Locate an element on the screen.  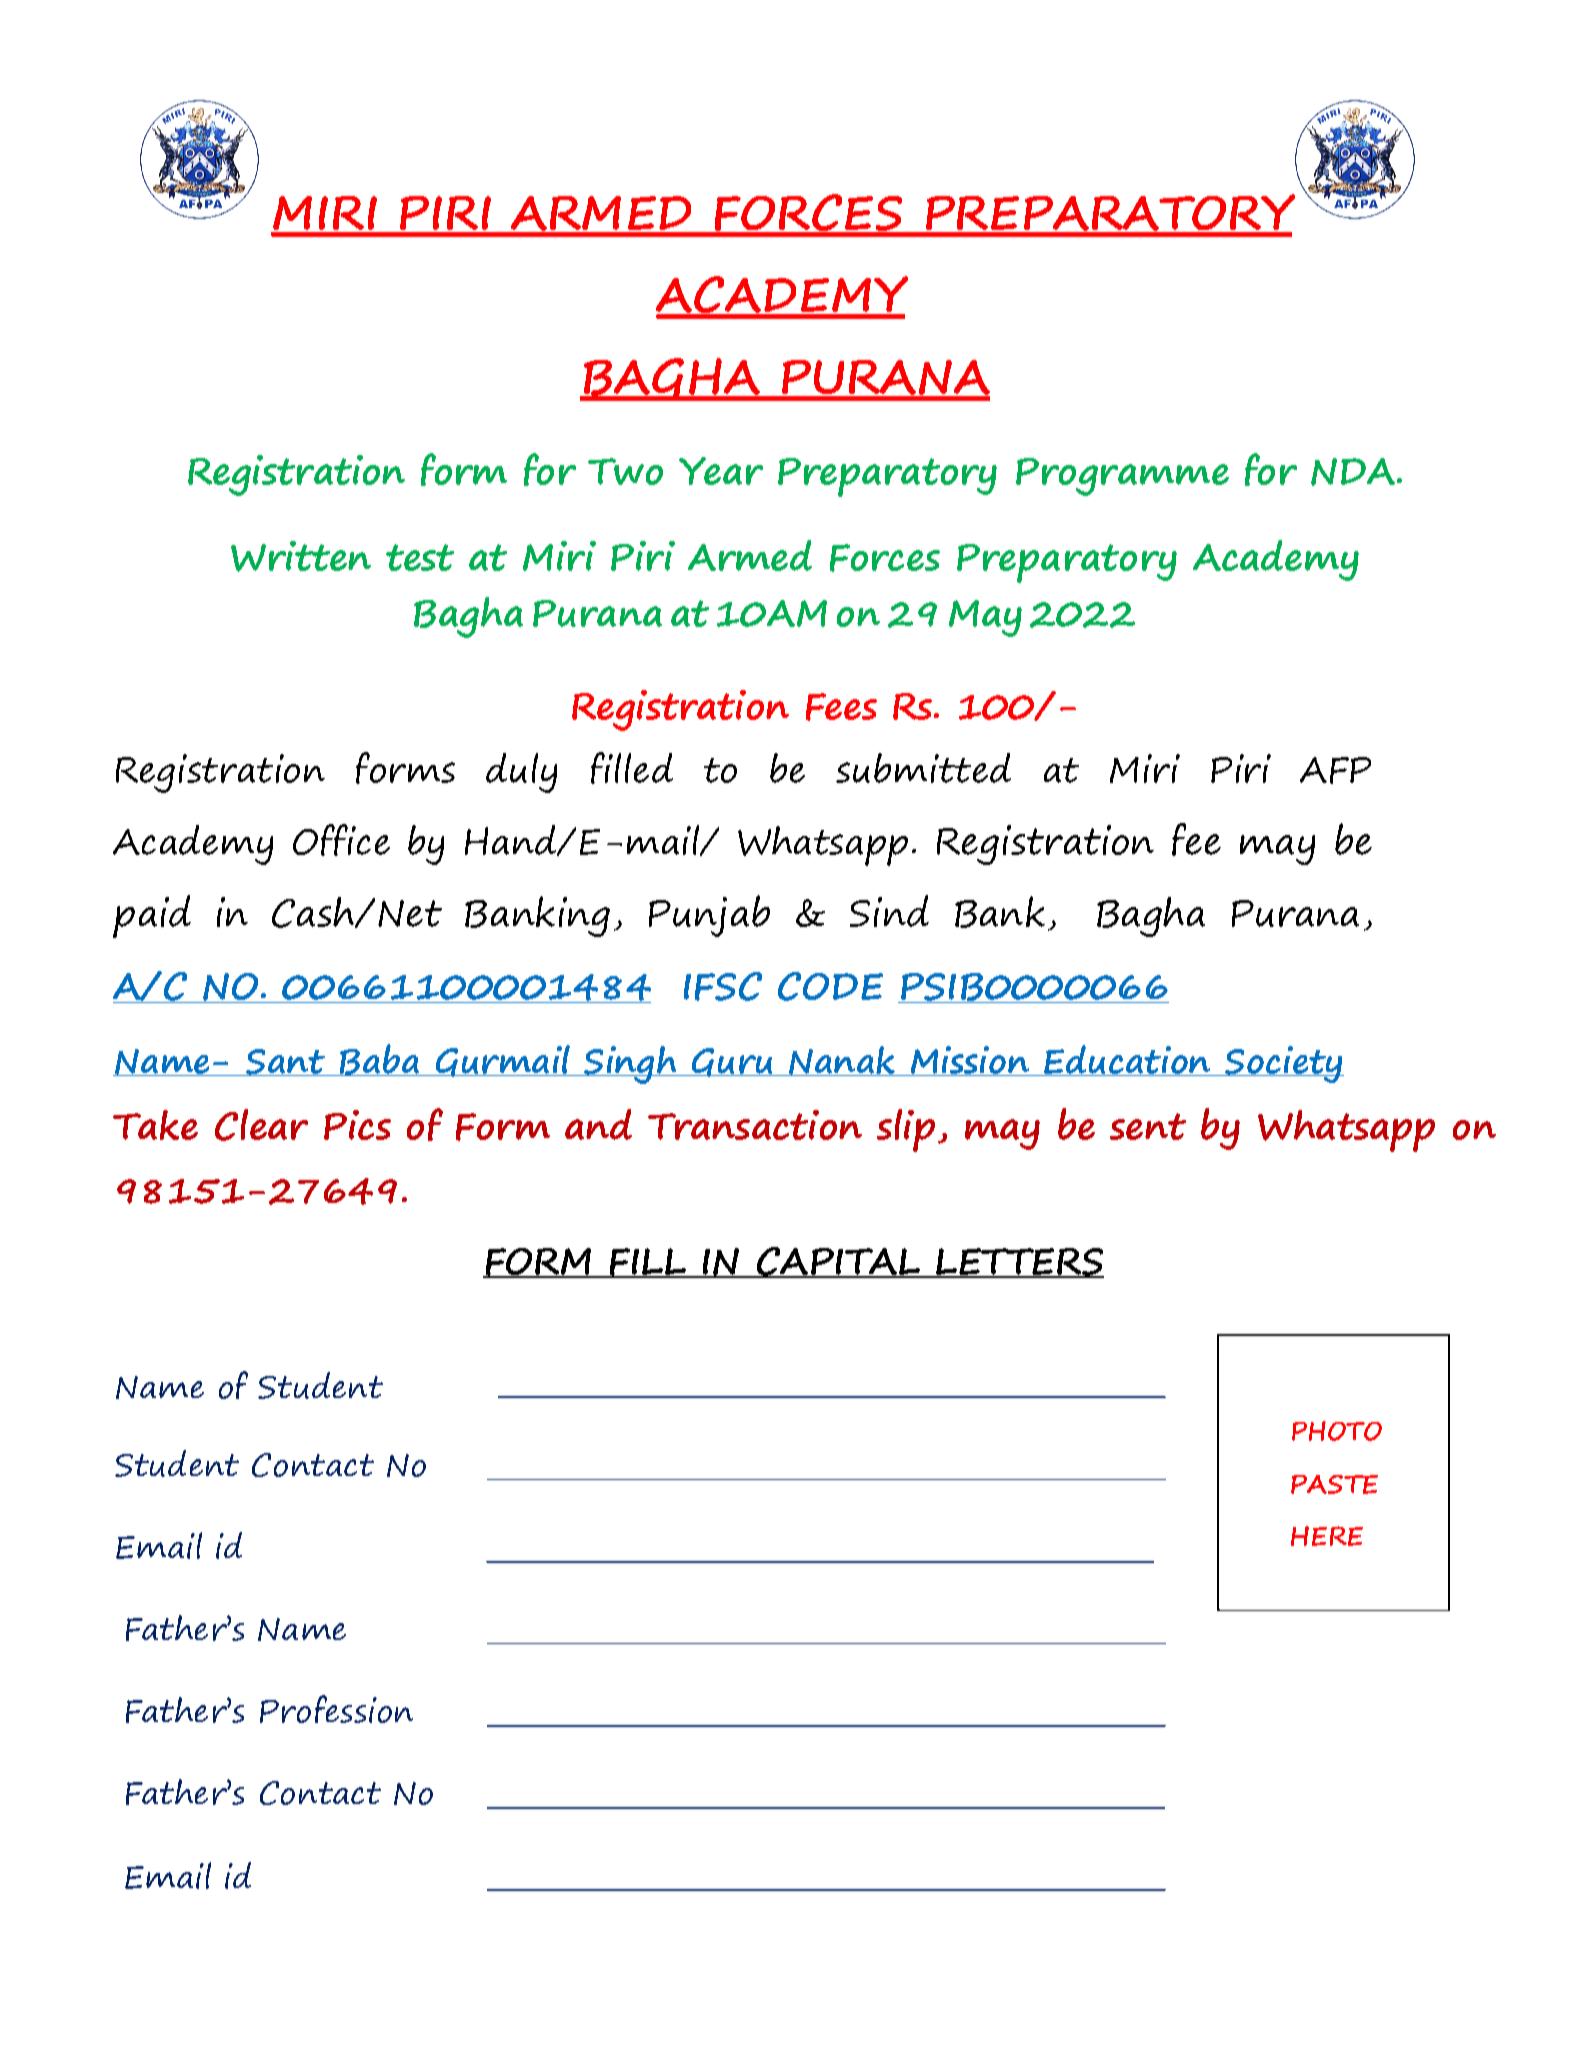
Clear is located at coordinates (261, 1125).
